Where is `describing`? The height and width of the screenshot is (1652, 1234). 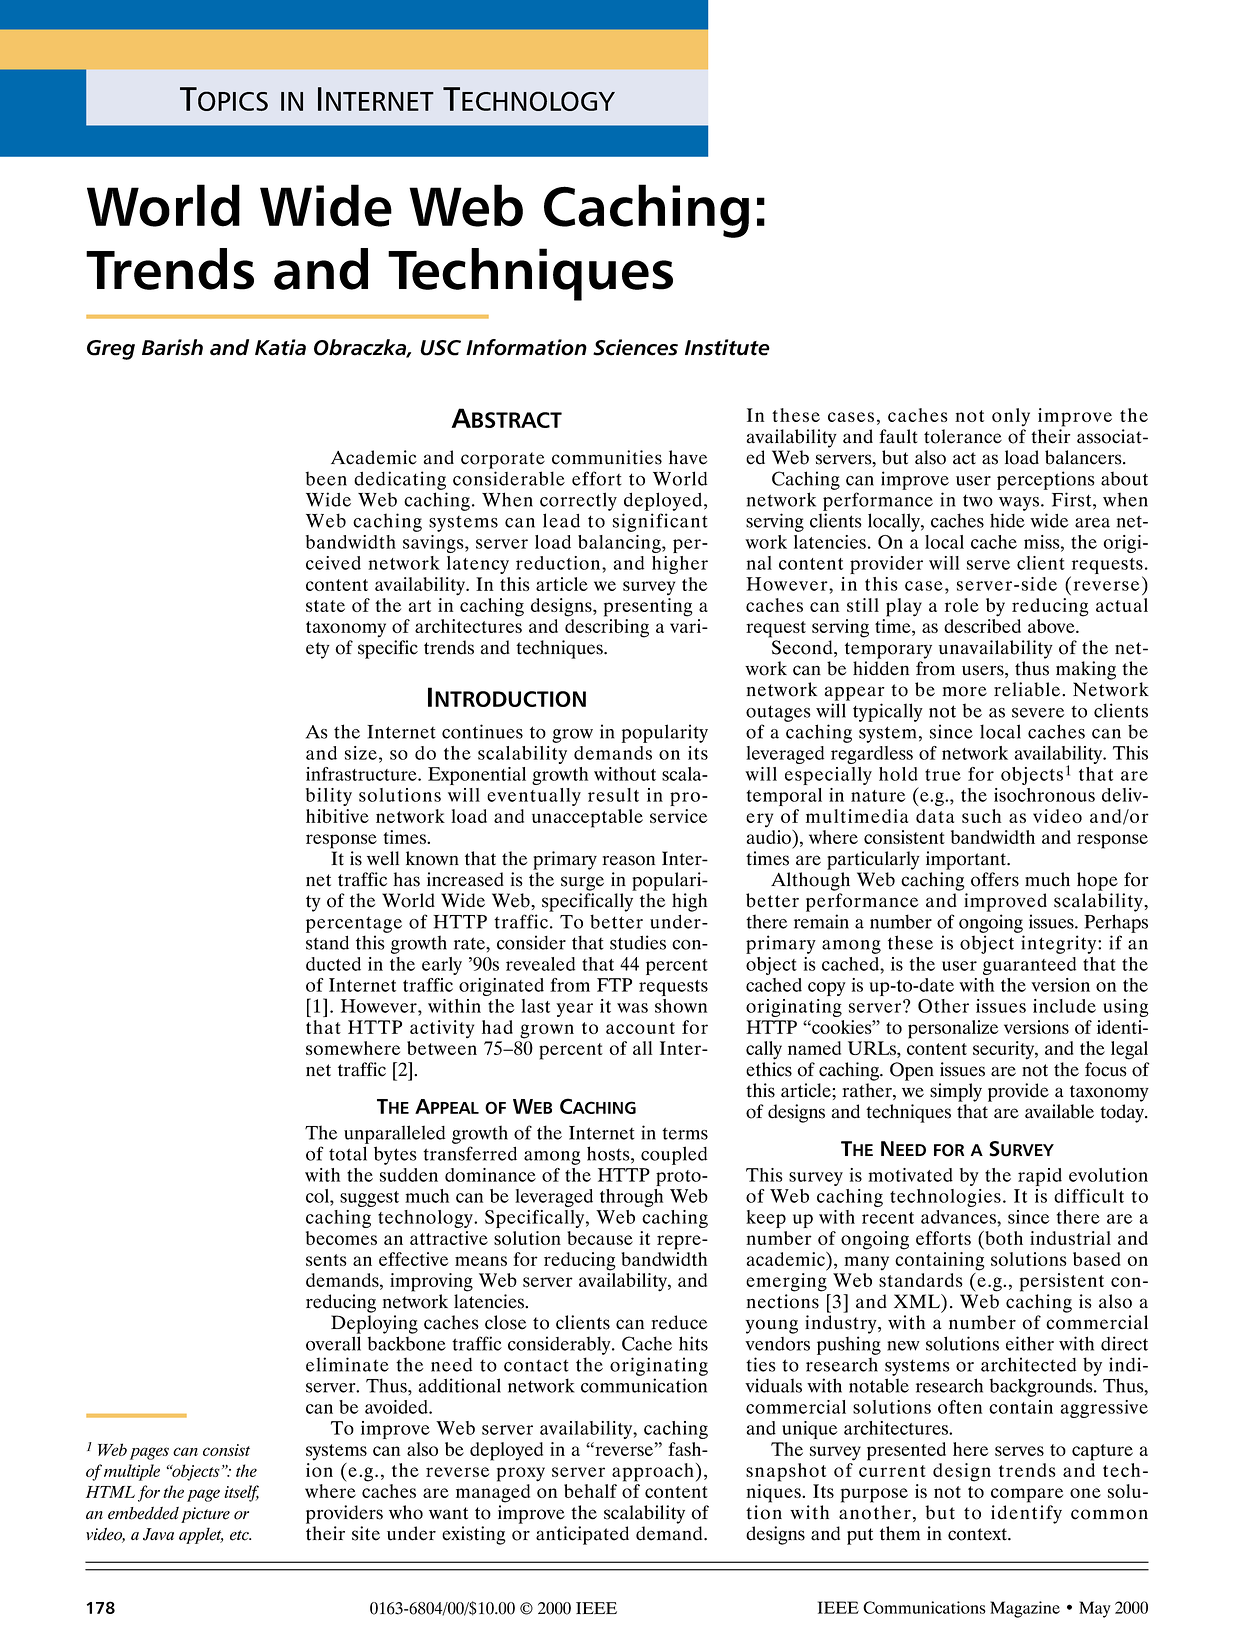 describing is located at coordinates (607, 628).
